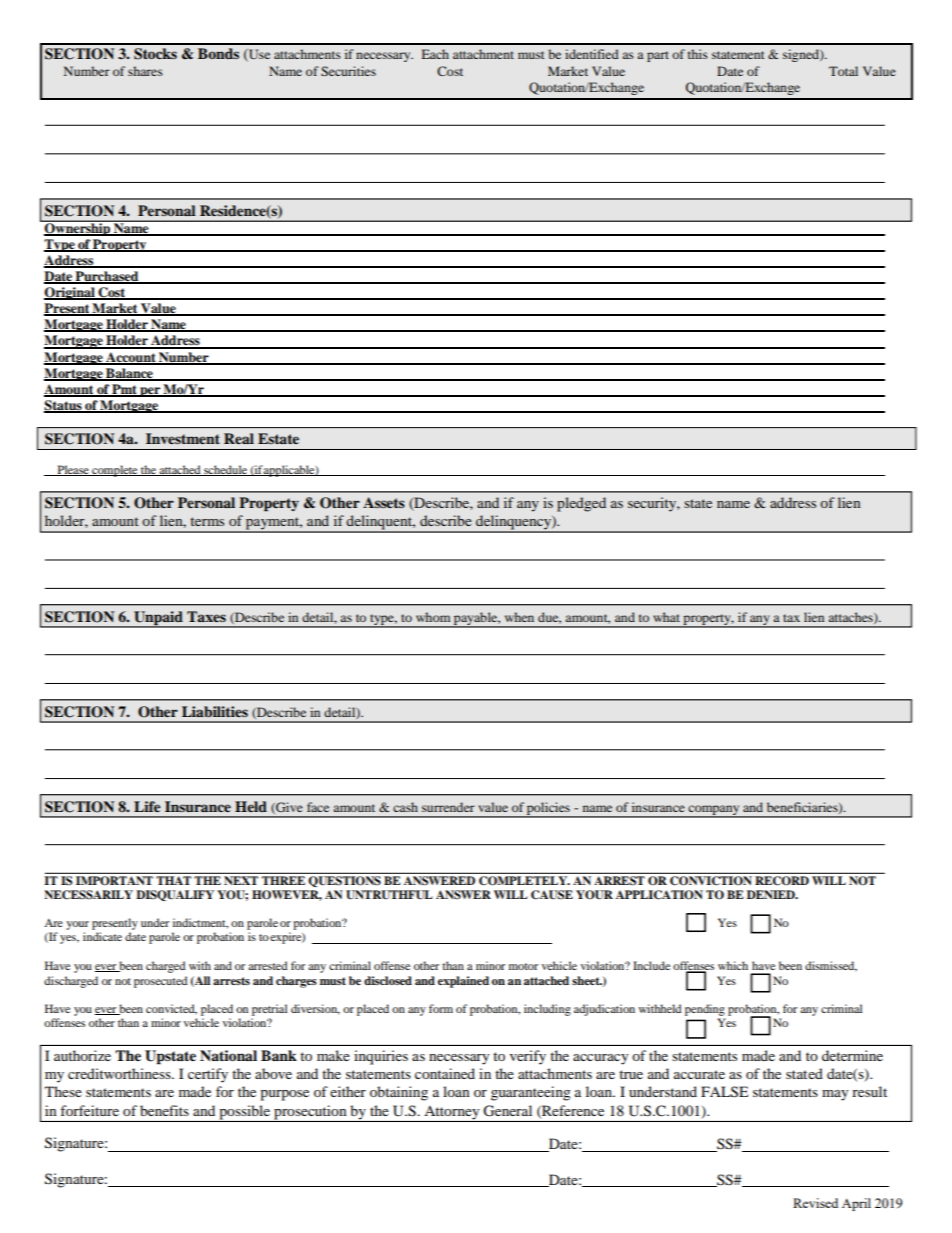 This page has width=952, height=1233. I want to click on shares, so click(145, 71).
